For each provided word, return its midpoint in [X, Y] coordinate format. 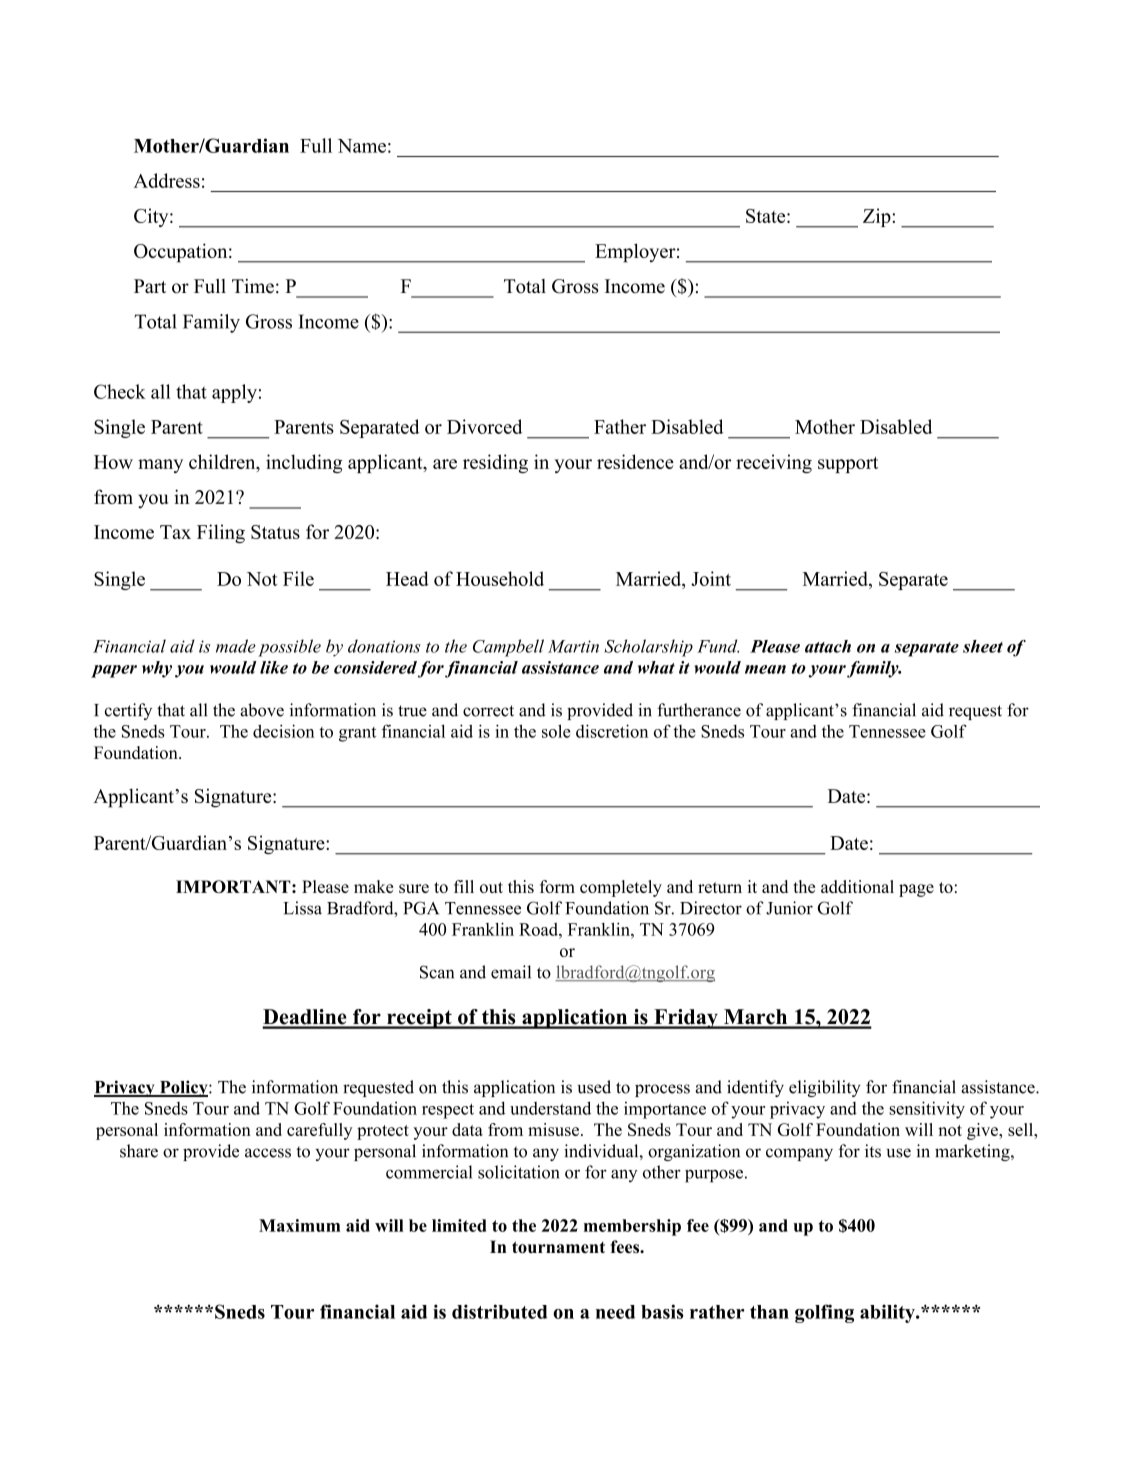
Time [253, 286]
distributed [499, 1311]
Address [167, 180]
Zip [878, 217]
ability [888, 1313]
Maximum [299, 1225]
